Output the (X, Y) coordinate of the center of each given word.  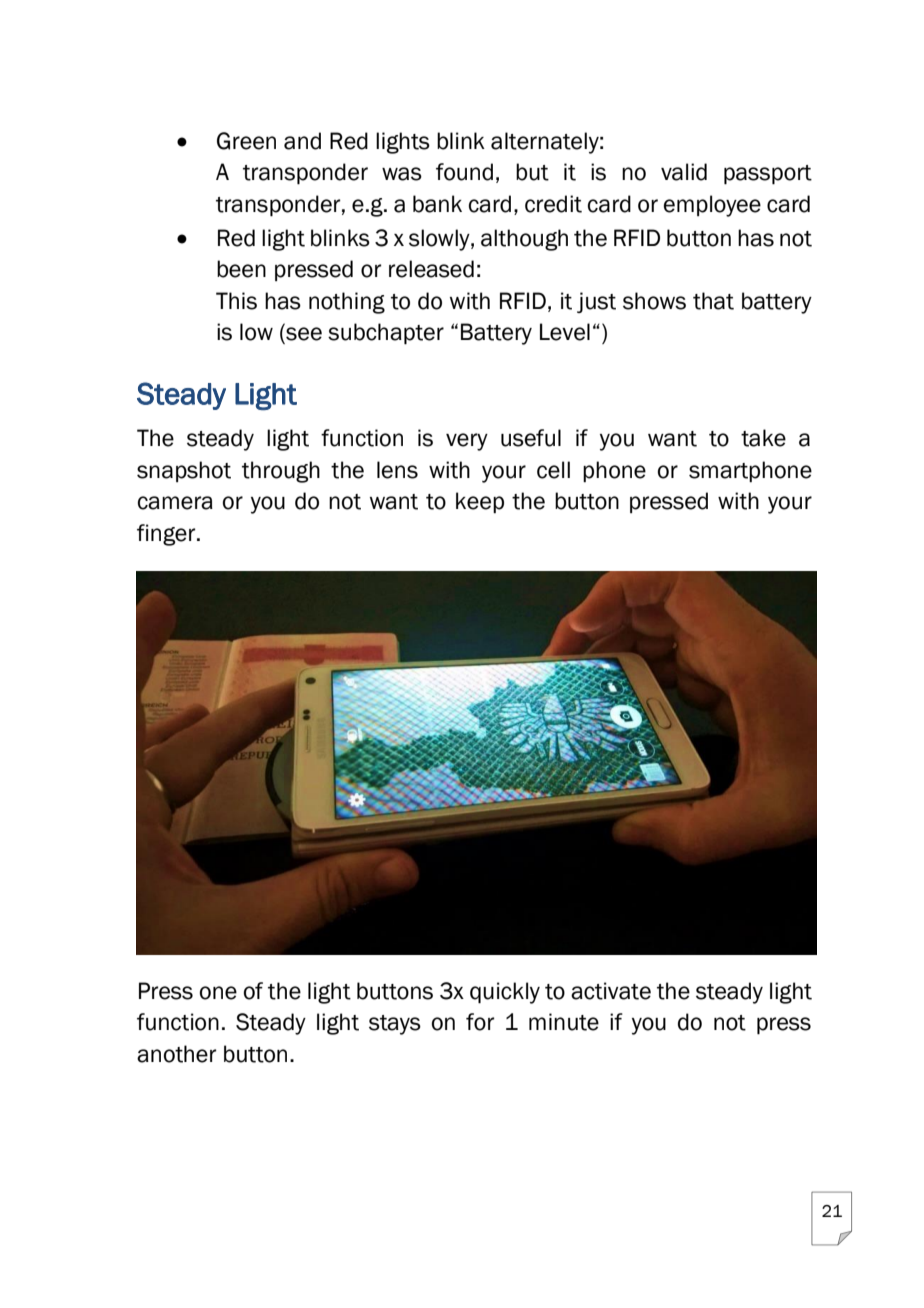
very (467, 442)
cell (553, 470)
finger (167, 535)
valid (684, 172)
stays (395, 1025)
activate (611, 991)
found (464, 172)
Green (246, 141)
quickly (505, 993)
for (480, 1022)
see (303, 335)
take (763, 438)
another (177, 1054)
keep (480, 502)
